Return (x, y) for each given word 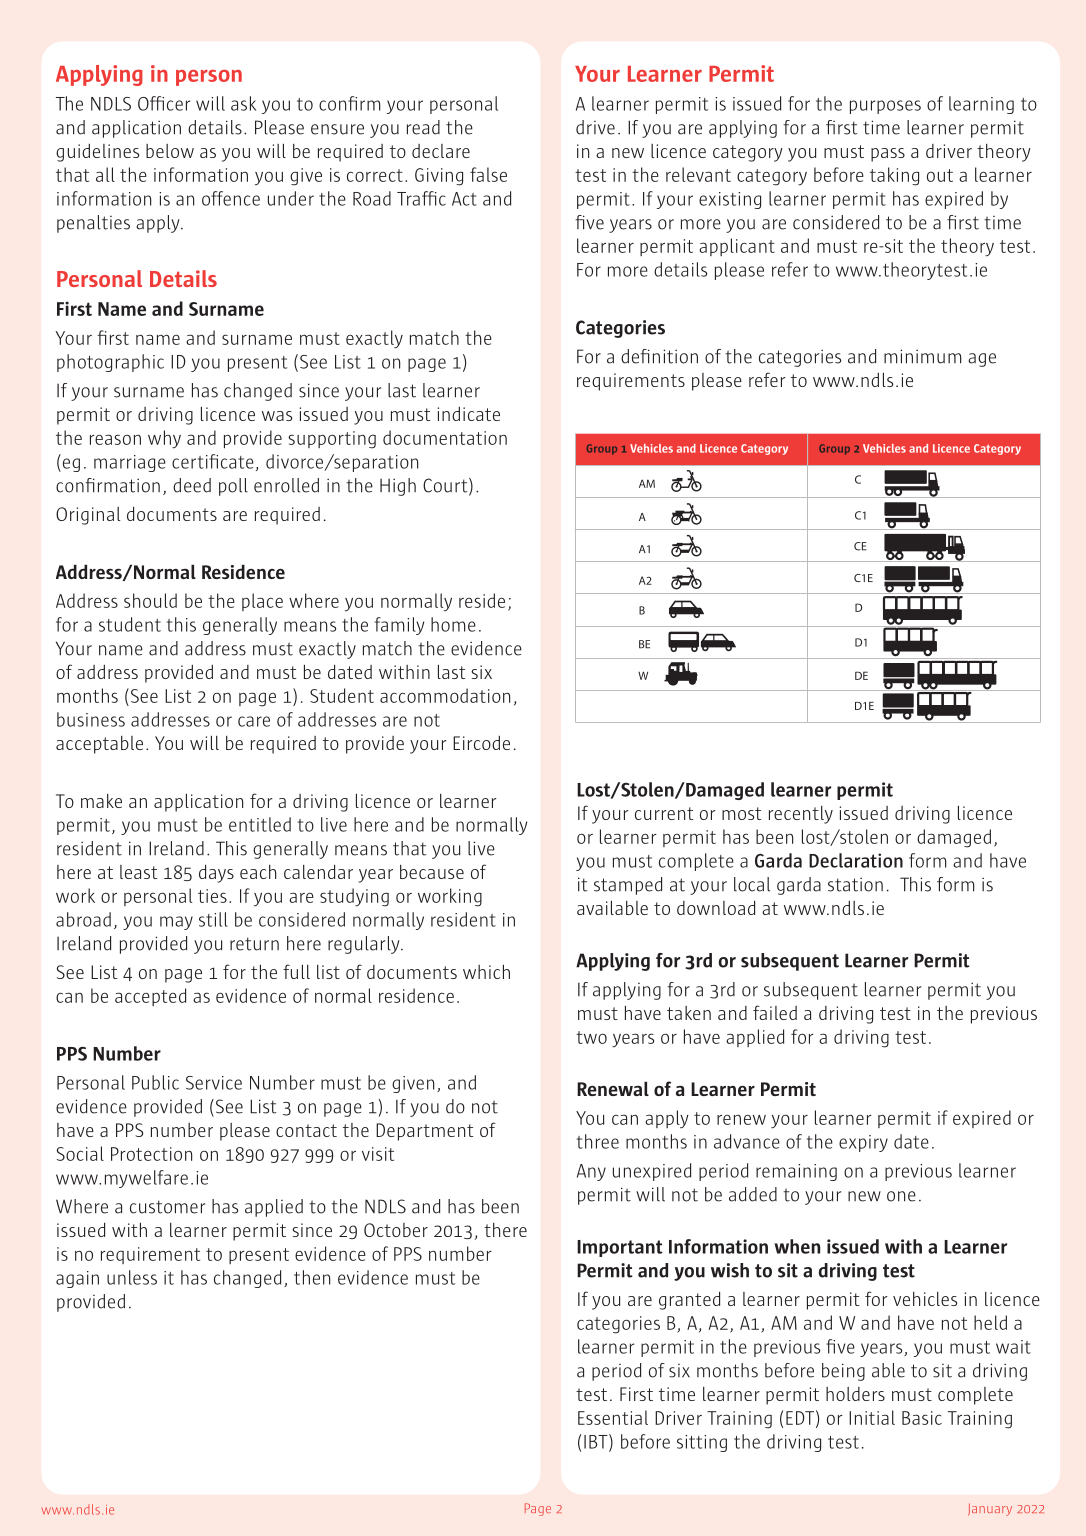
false (488, 174)
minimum (923, 356)
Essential (613, 1417)
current (664, 813)
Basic (922, 1418)
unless (132, 1277)
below (170, 151)
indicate (469, 414)
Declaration (856, 860)
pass (888, 155)
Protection (152, 1154)
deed (192, 485)
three (598, 1141)
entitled (260, 824)
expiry (863, 1143)
